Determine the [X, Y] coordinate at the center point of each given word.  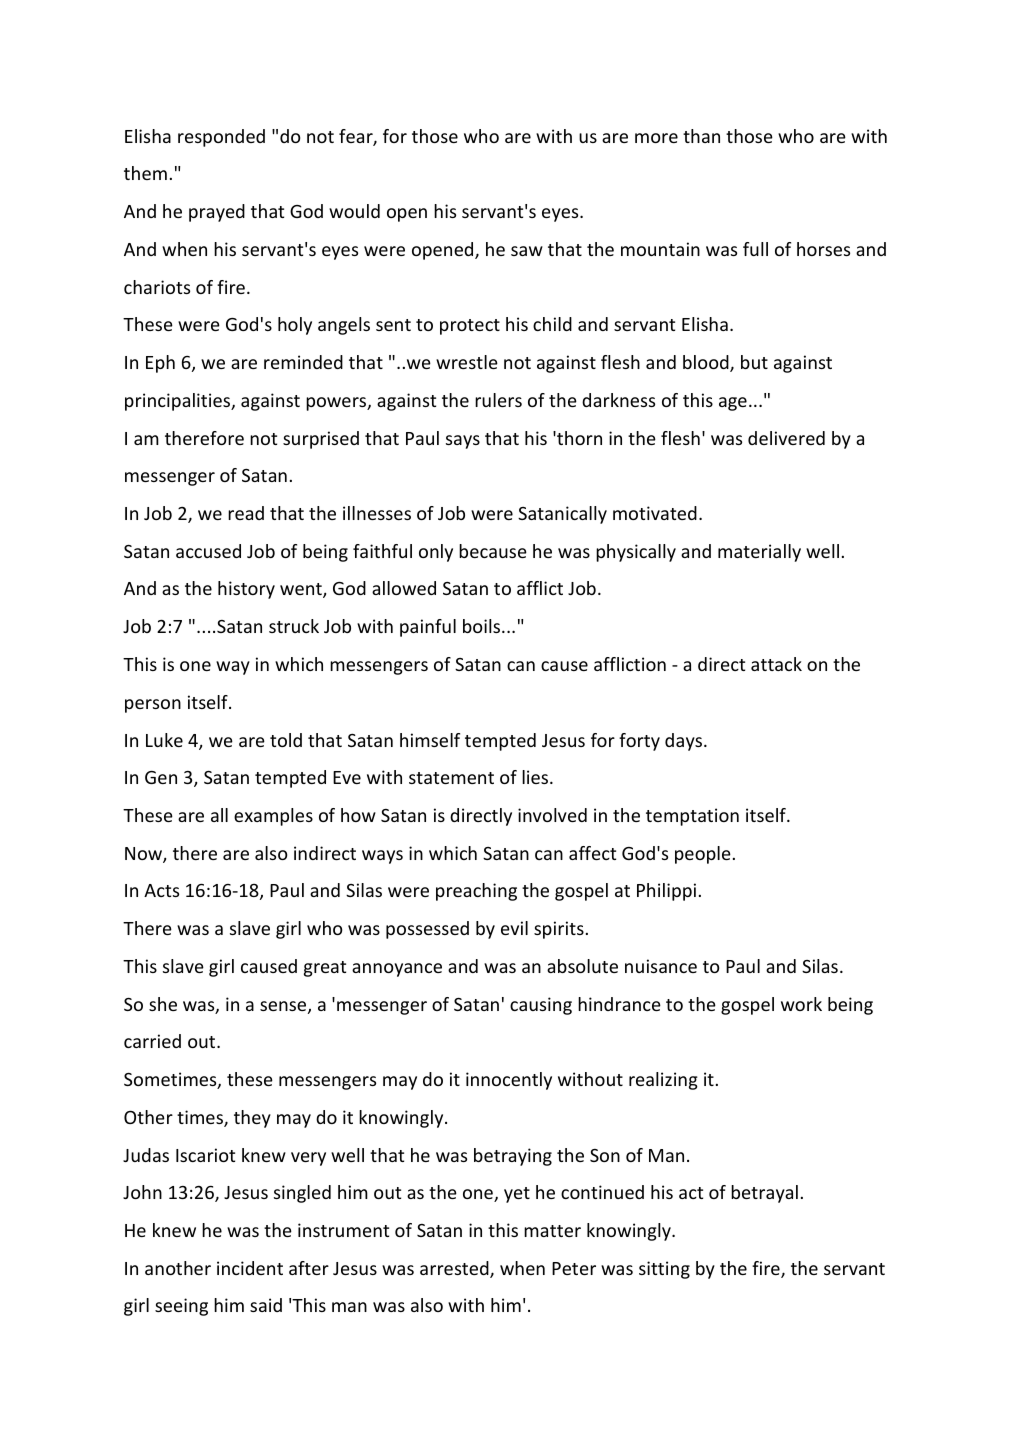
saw [527, 251]
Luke [164, 740]
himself [430, 740]
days [685, 742]
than [701, 136]
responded [221, 138]
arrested [455, 1269]
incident [250, 1268]
